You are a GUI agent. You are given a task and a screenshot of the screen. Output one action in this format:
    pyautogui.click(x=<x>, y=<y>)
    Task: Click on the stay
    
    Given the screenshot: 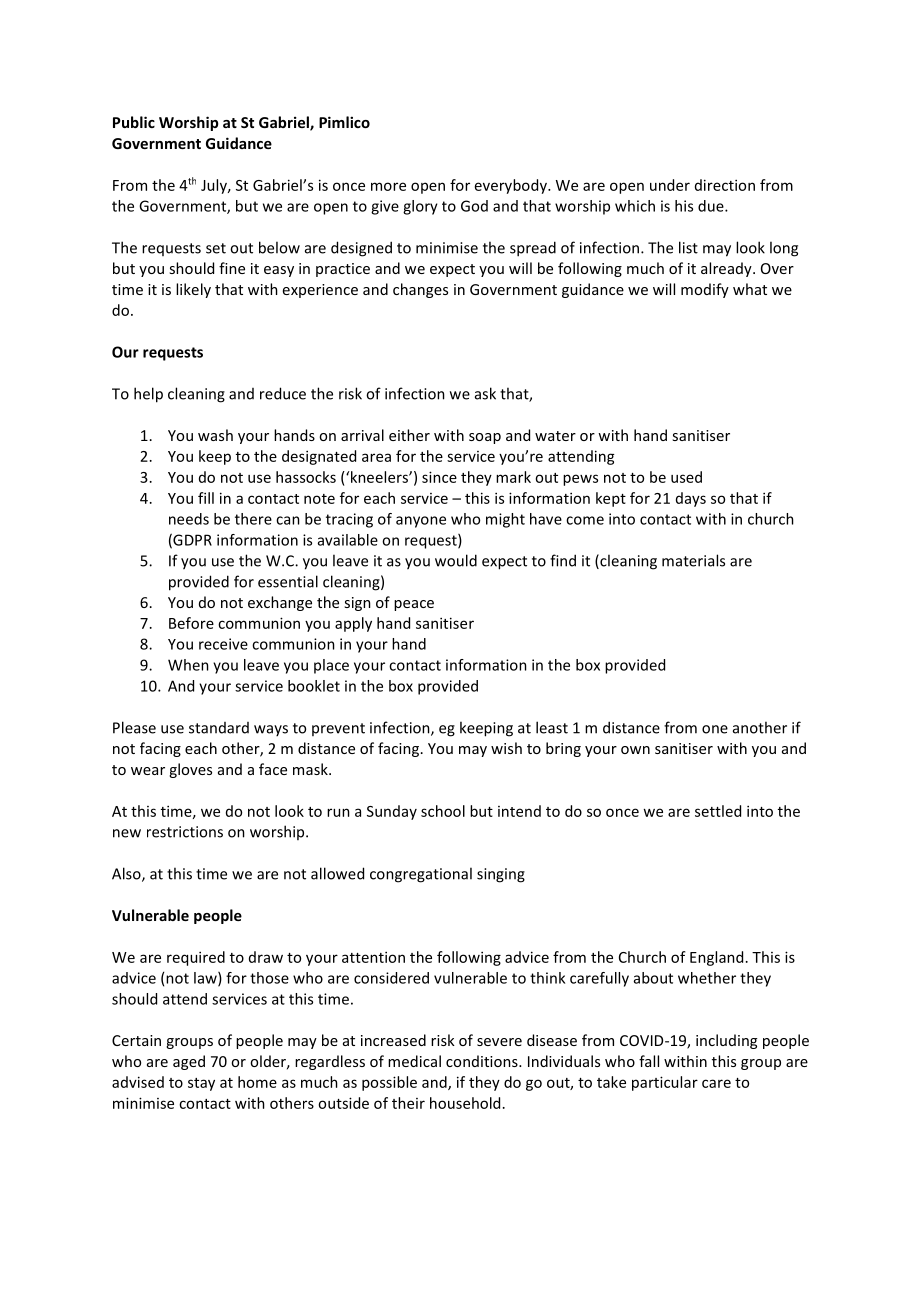 What is the action you would take?
    pyautogui.click(x=201, y=1084)
